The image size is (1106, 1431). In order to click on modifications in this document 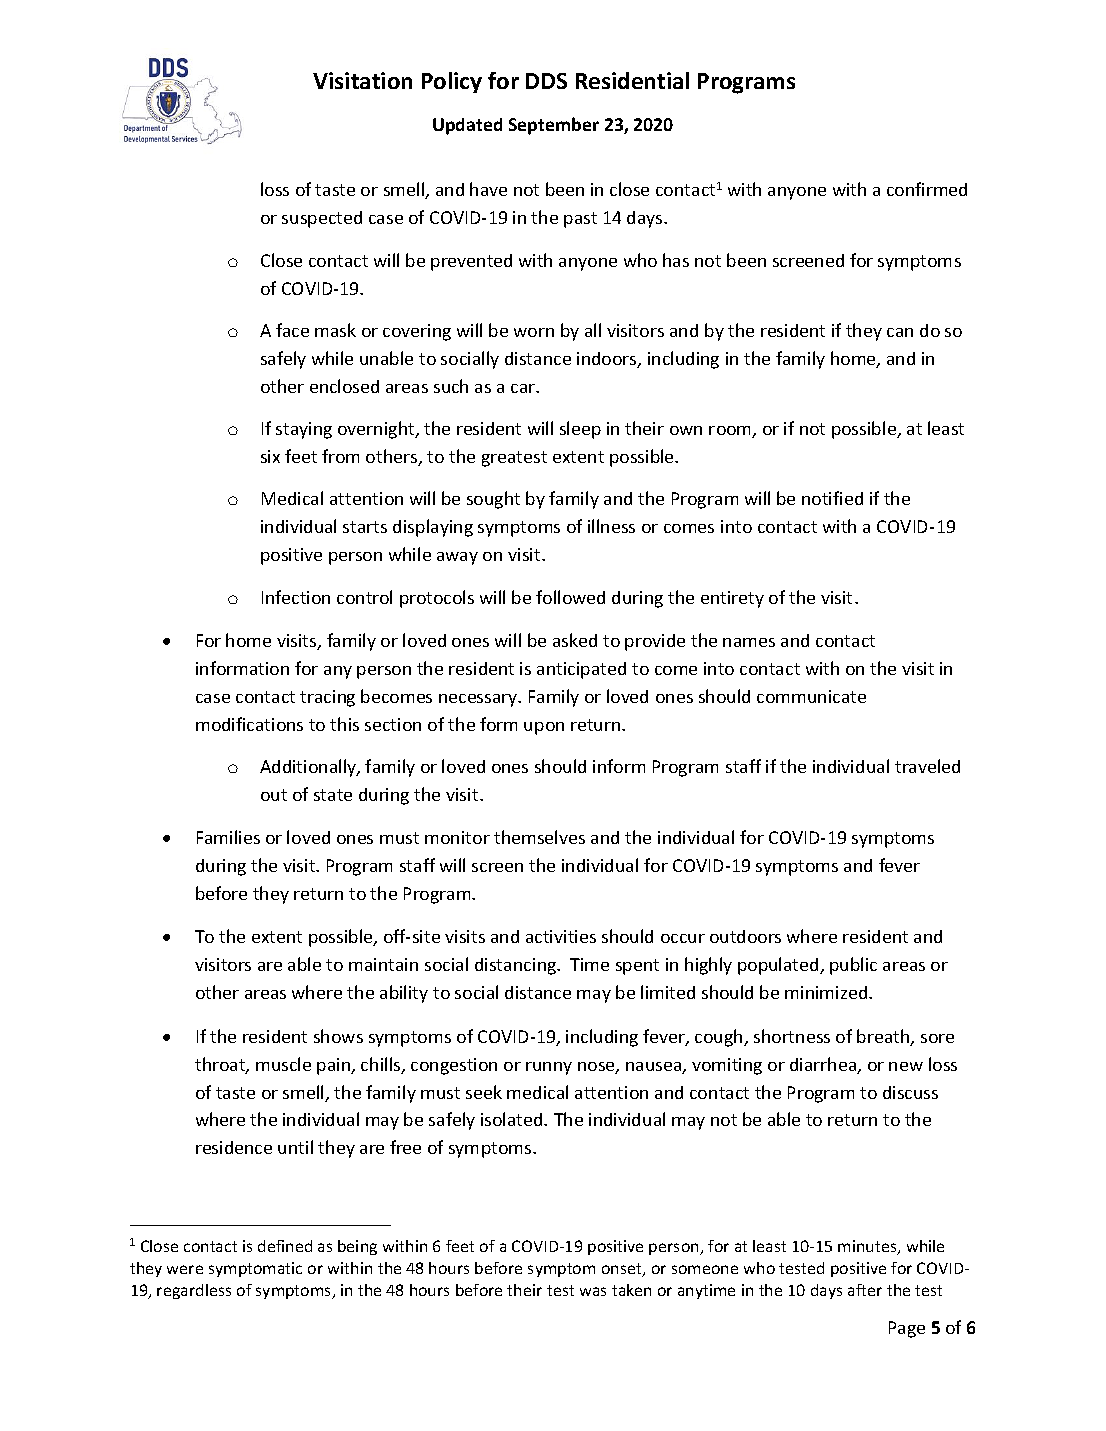, I will do `click(249, 724)`.
